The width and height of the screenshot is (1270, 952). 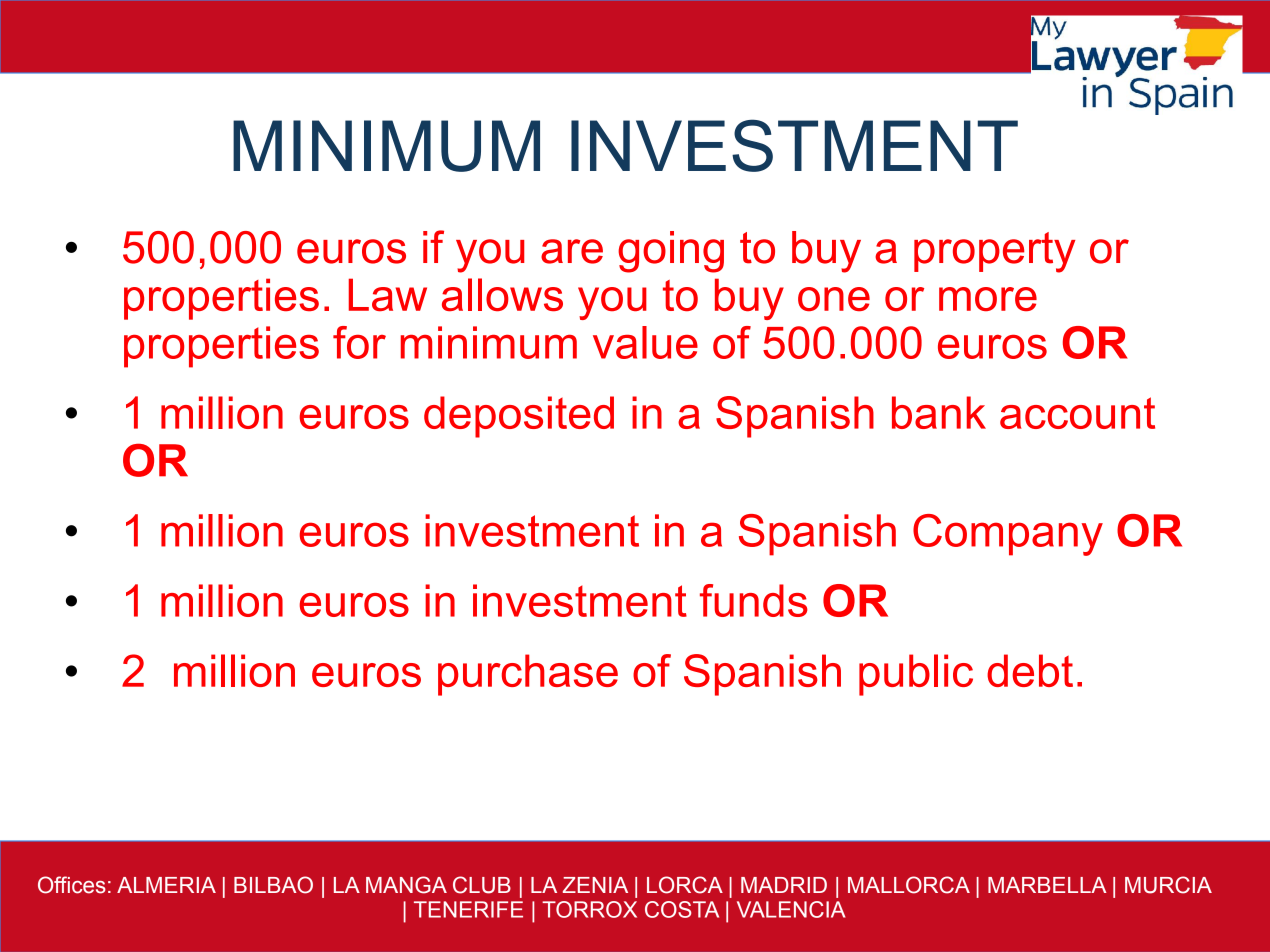 What do you see at coordinates (519, 417) in the screenshot?
I see `deposited` at bounding box center [519, 417].
